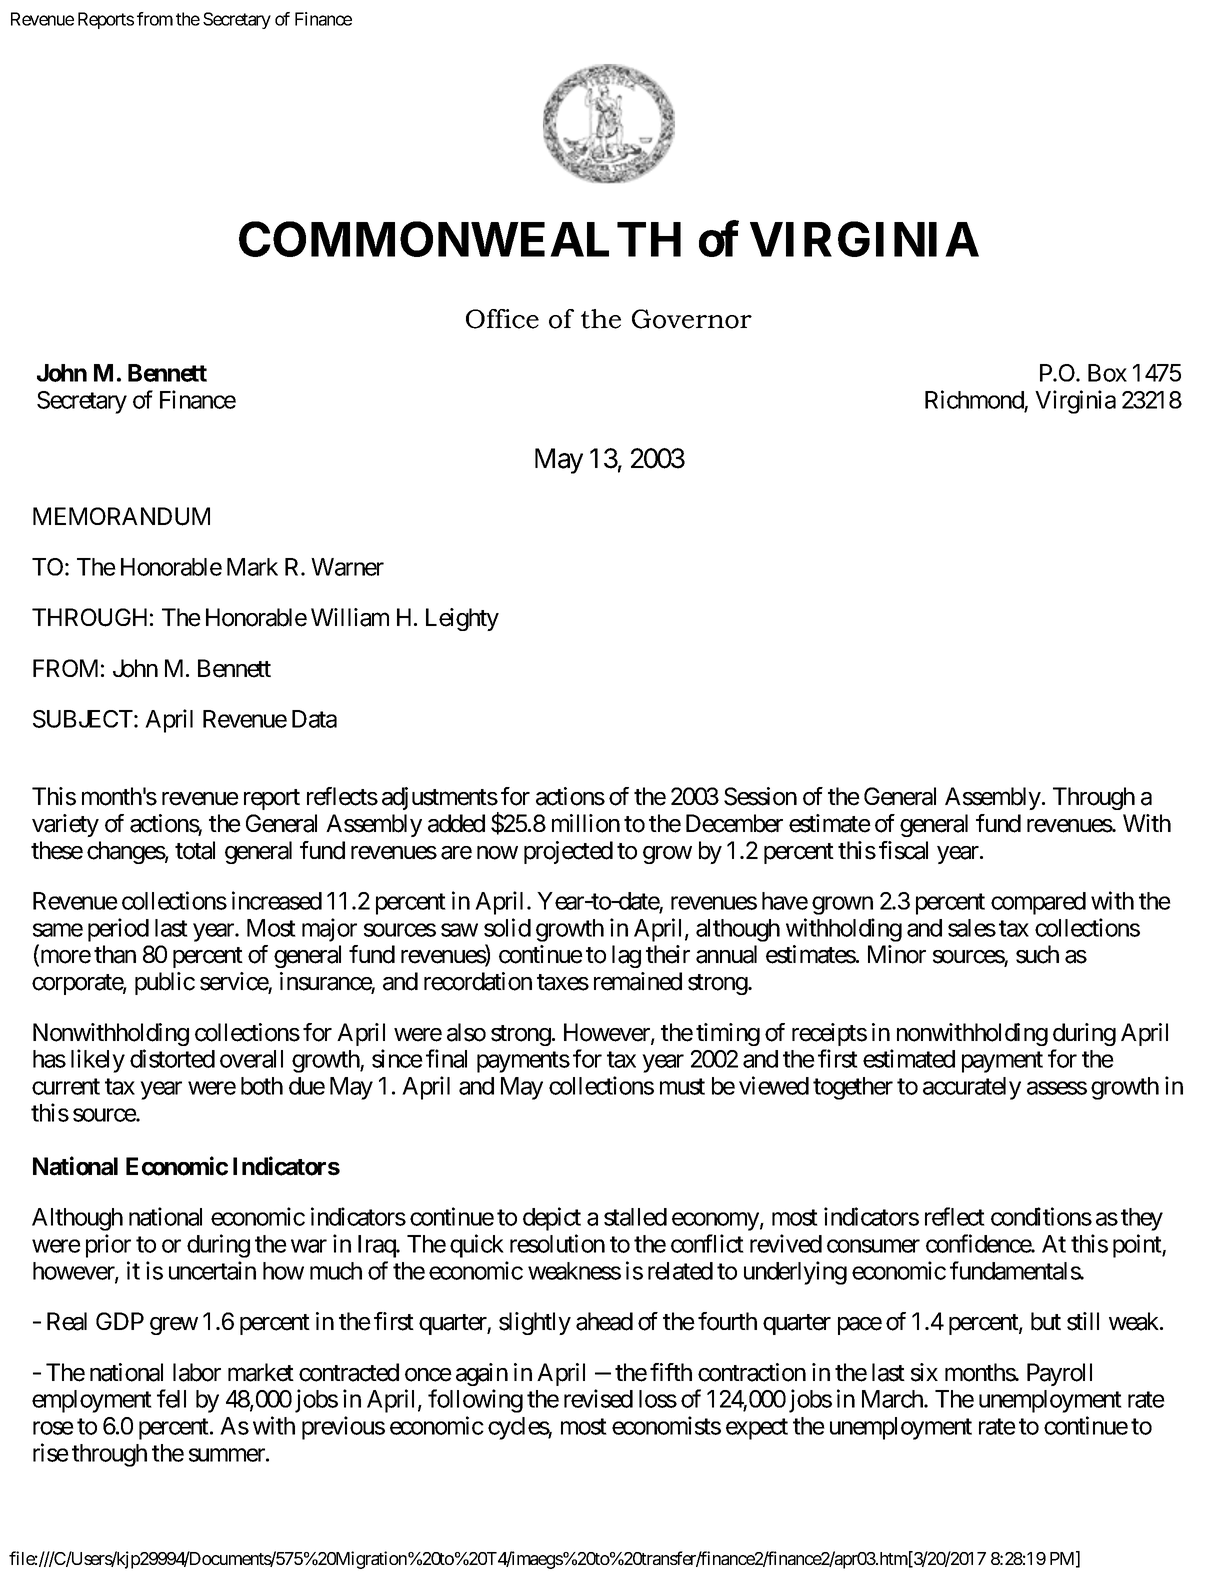 The height and width of the page is (1575, 1217). What do you see at coordinates (171, 1398) in the page?
I see `fell` at bounding box center [171, 1398].
